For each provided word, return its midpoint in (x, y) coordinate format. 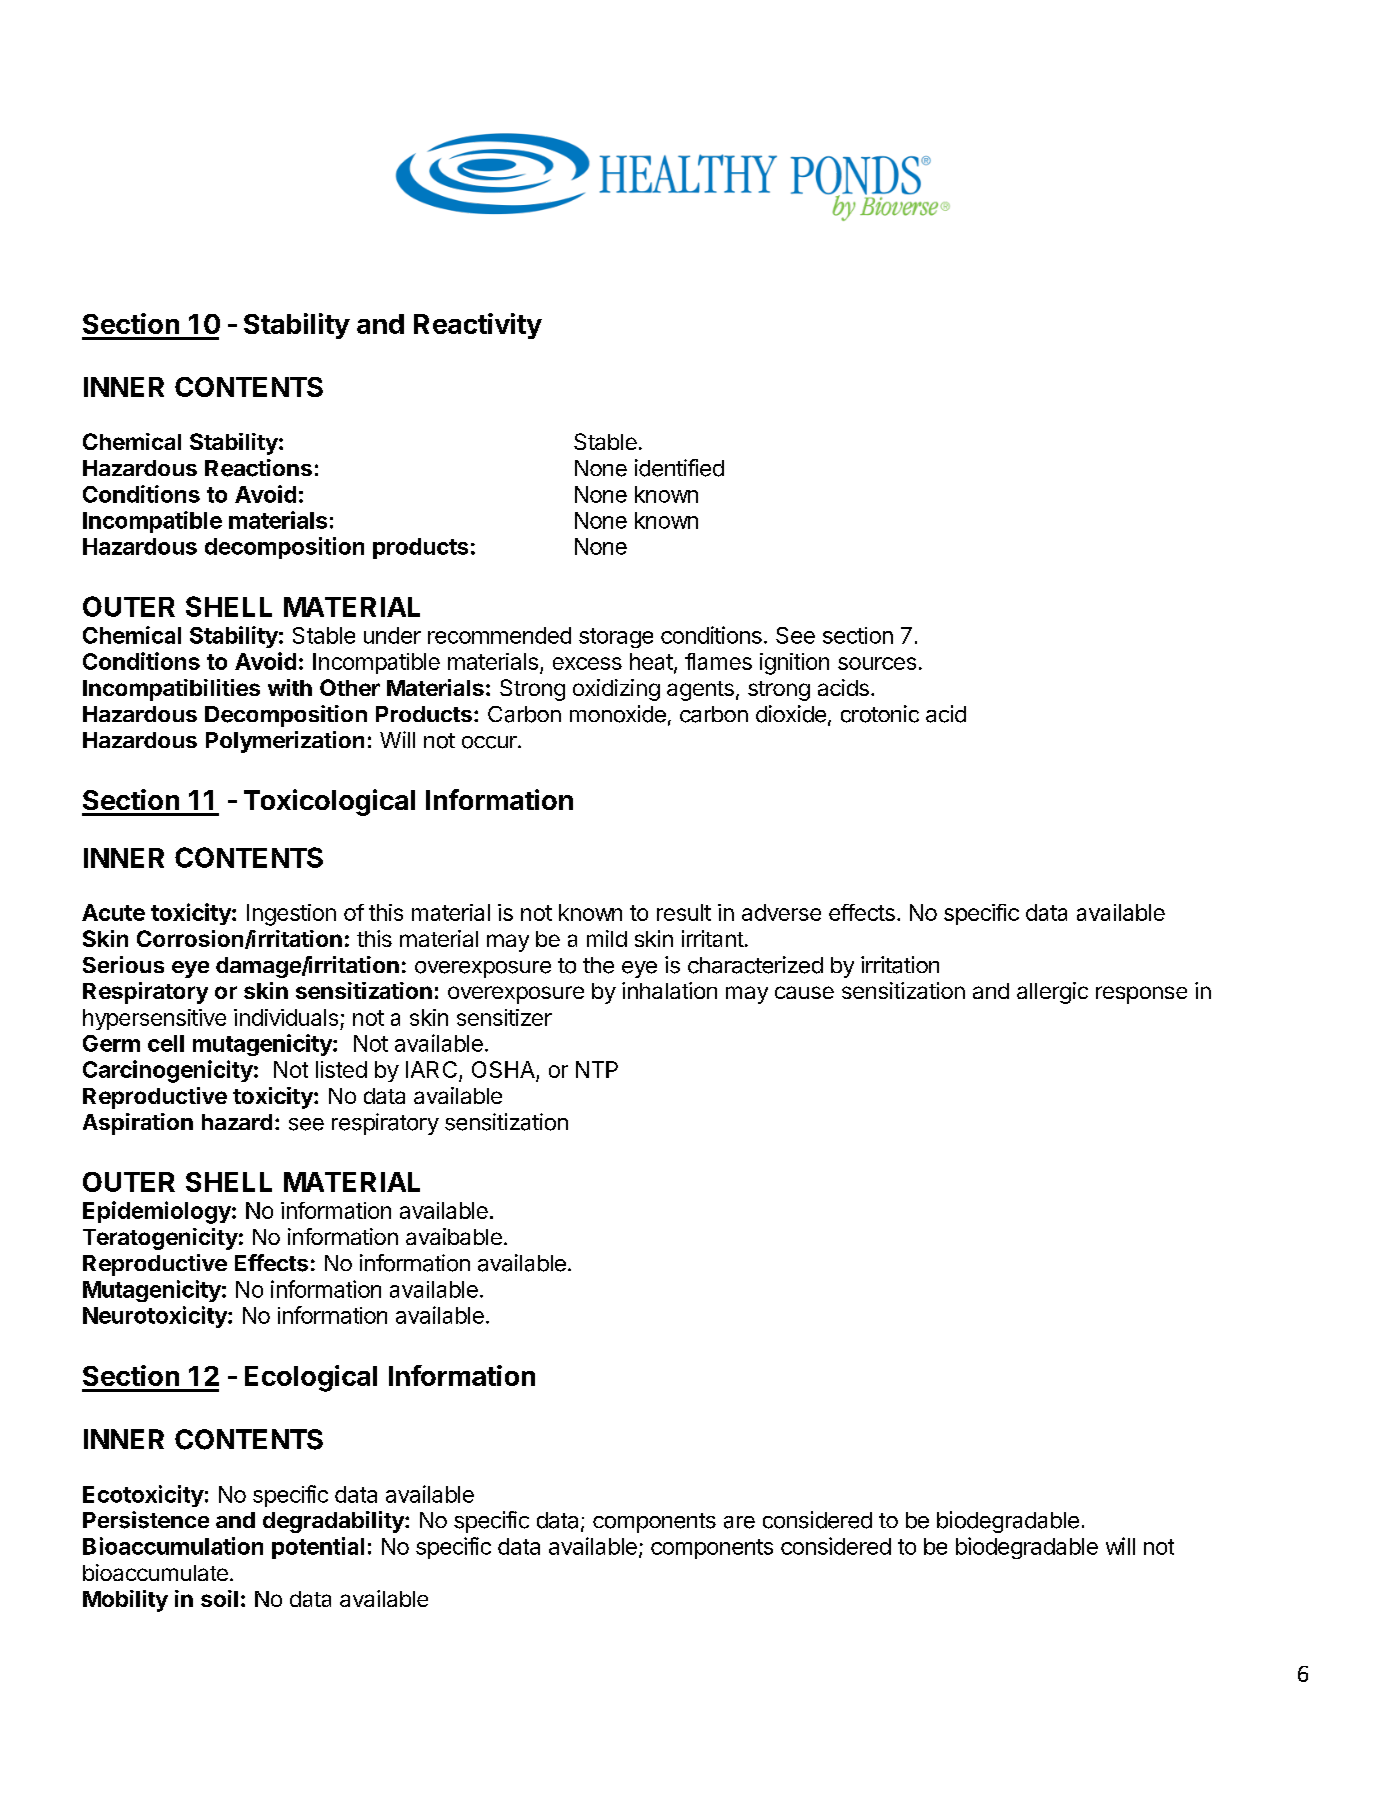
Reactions (258, 468)
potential (318, 1548)
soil (219, 1598)
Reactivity (478, 326)
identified (679, 468)
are (739, 1522)
